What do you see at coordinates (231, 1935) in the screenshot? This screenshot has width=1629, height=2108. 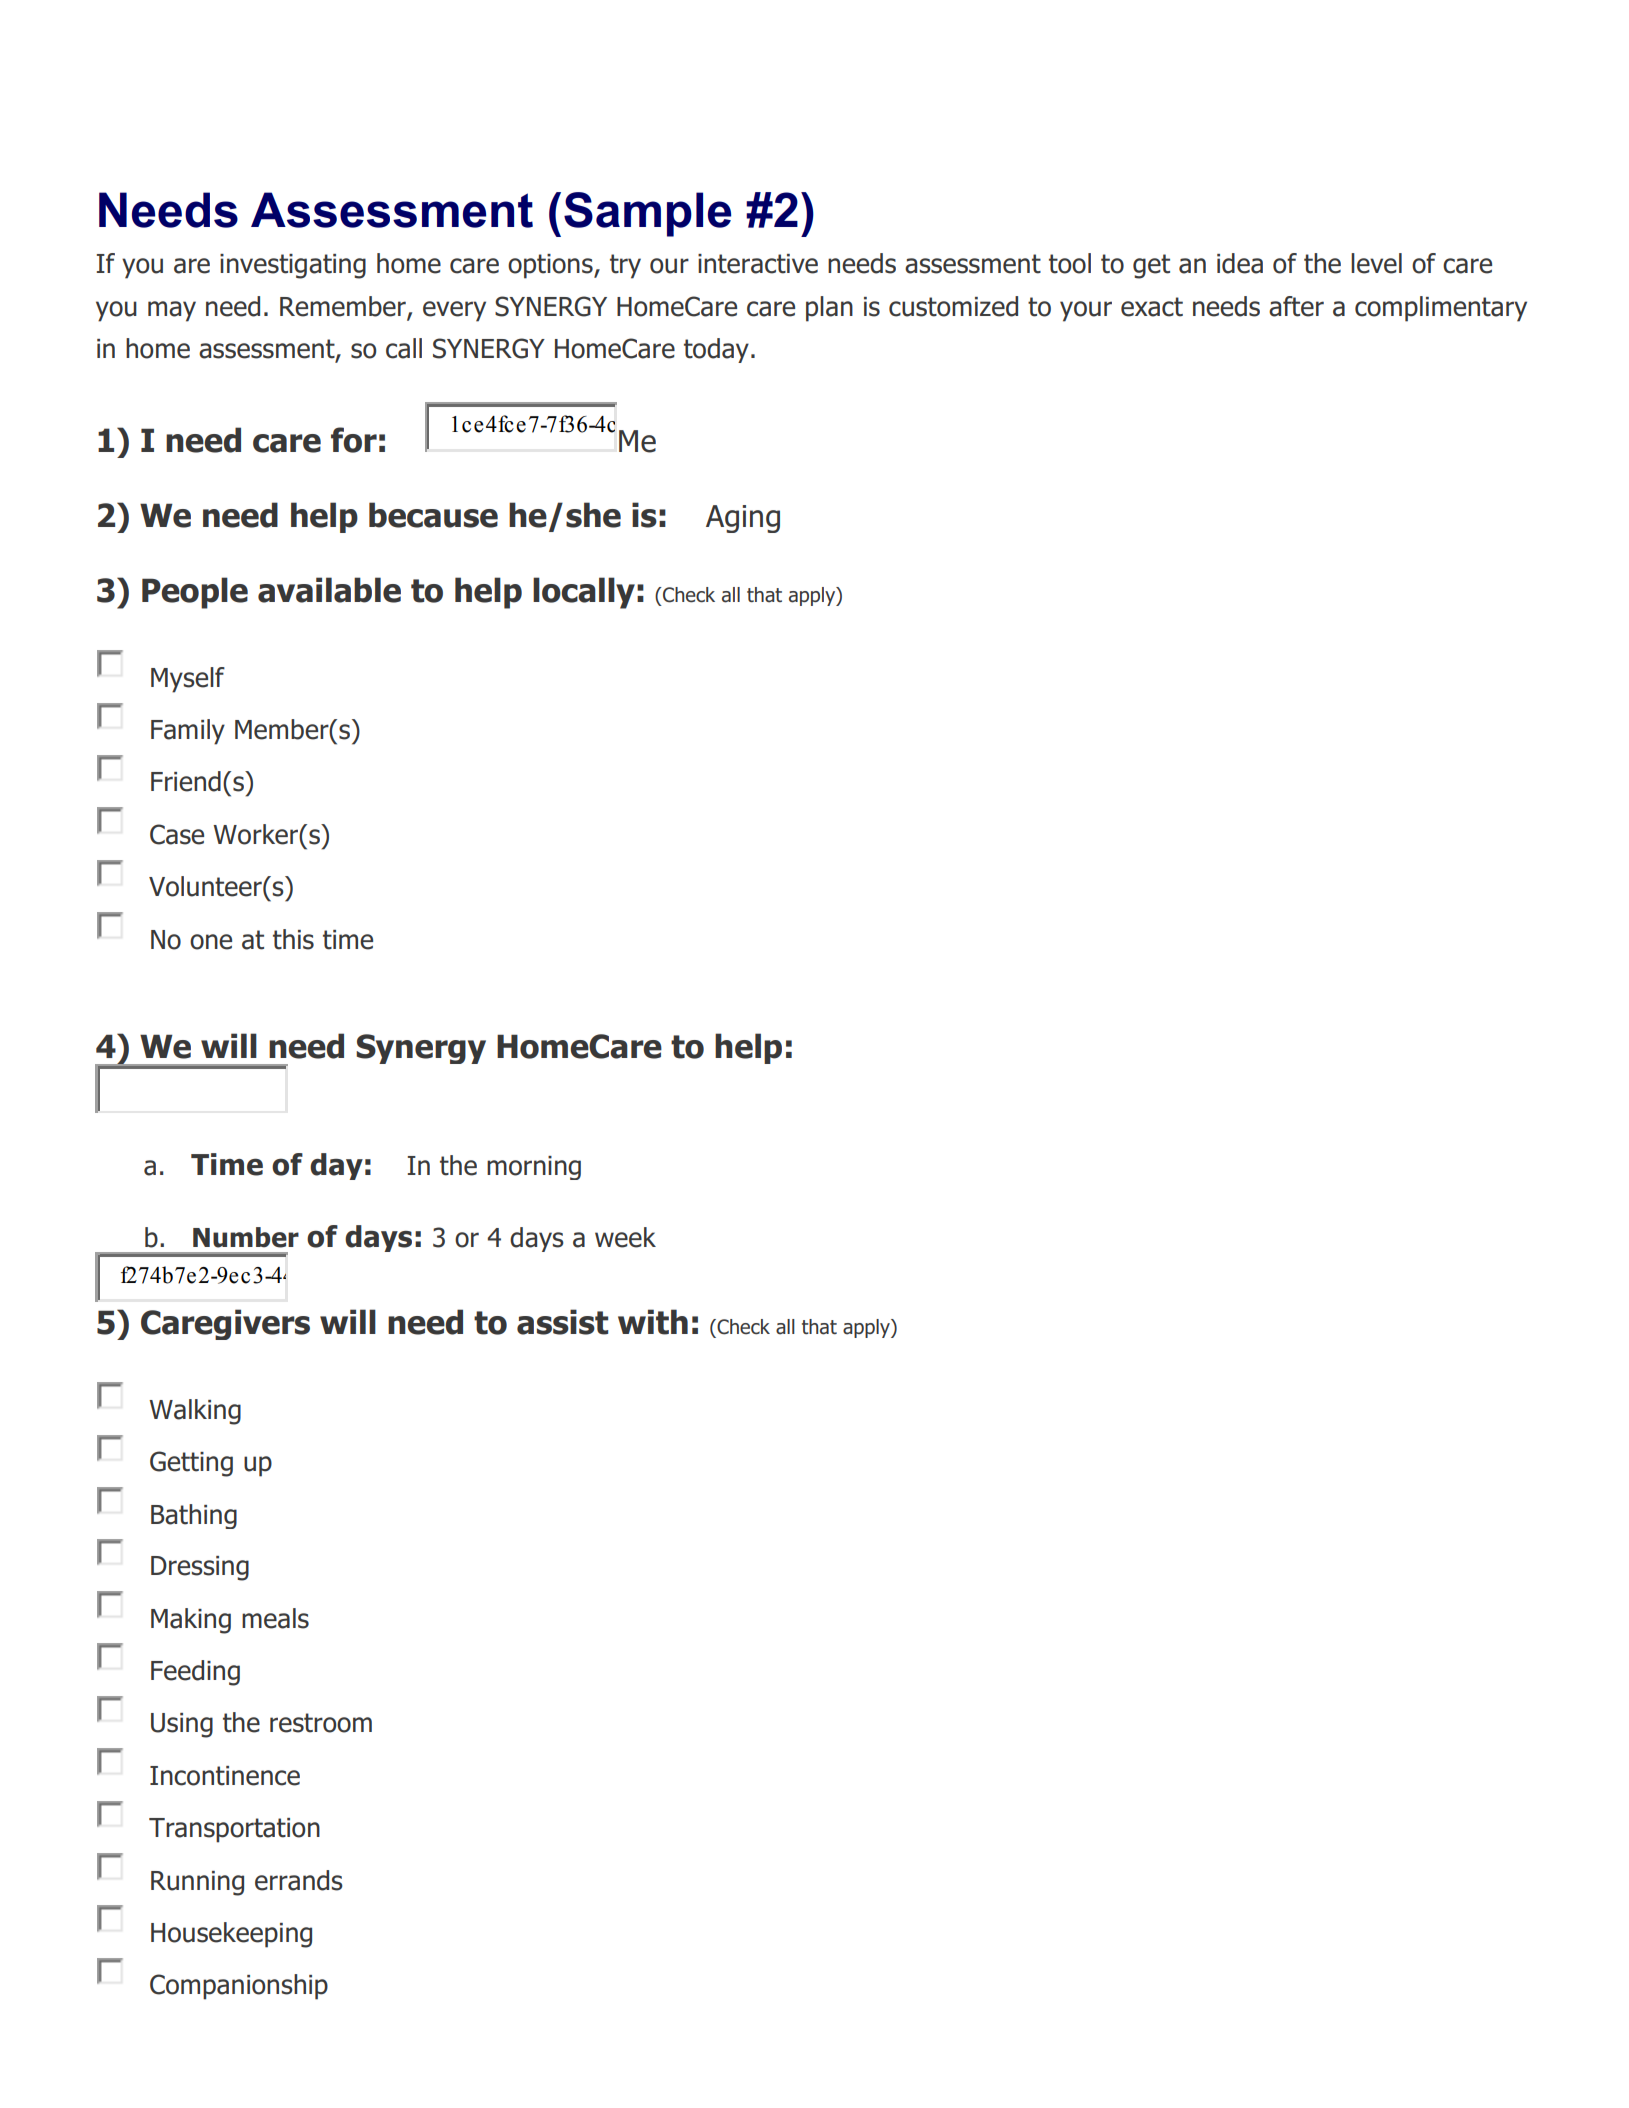 I see `Housekeeping` at bounding box center [231, 1935].
